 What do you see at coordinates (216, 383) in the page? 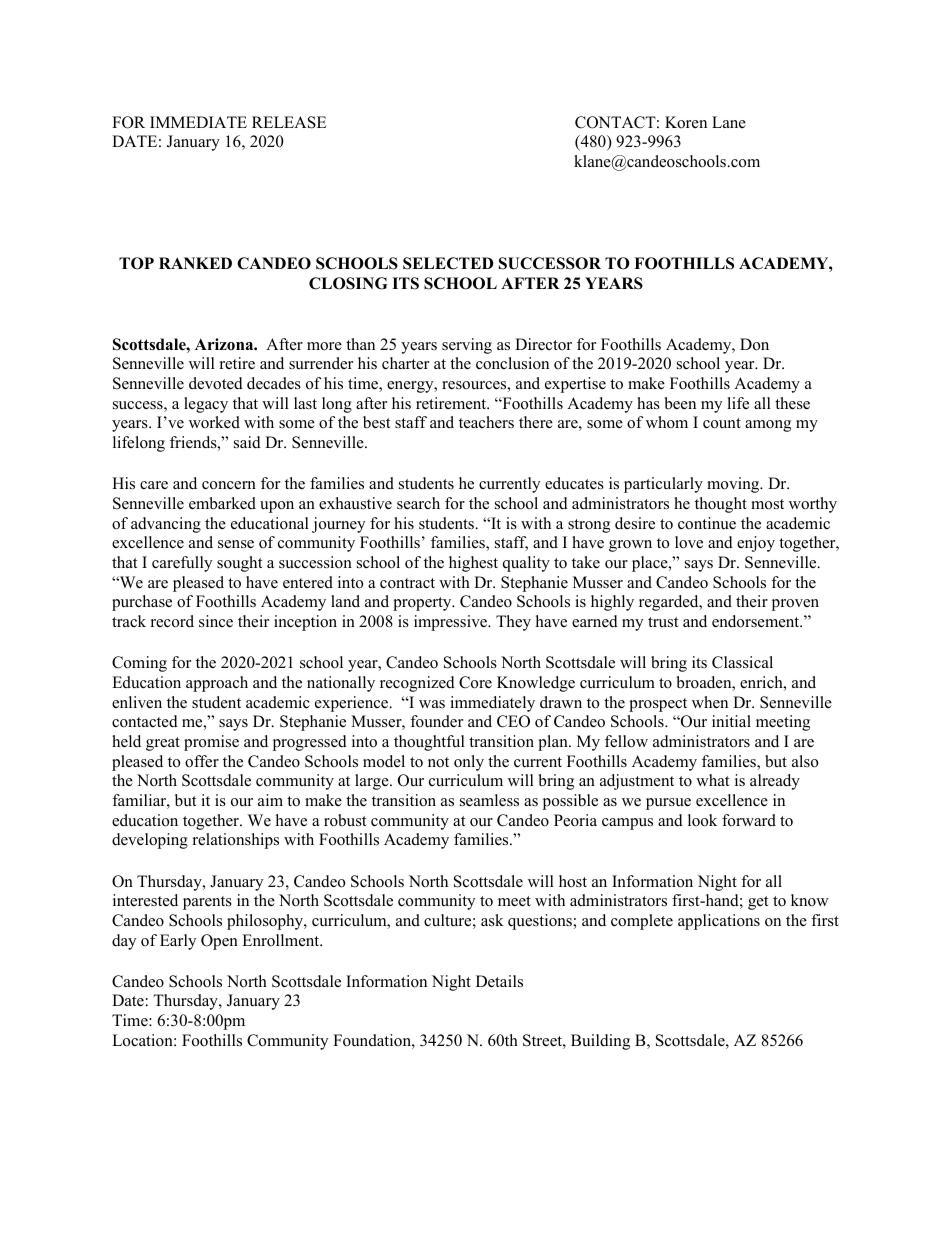
I see `devoted` at bounding box center [216, 383].
